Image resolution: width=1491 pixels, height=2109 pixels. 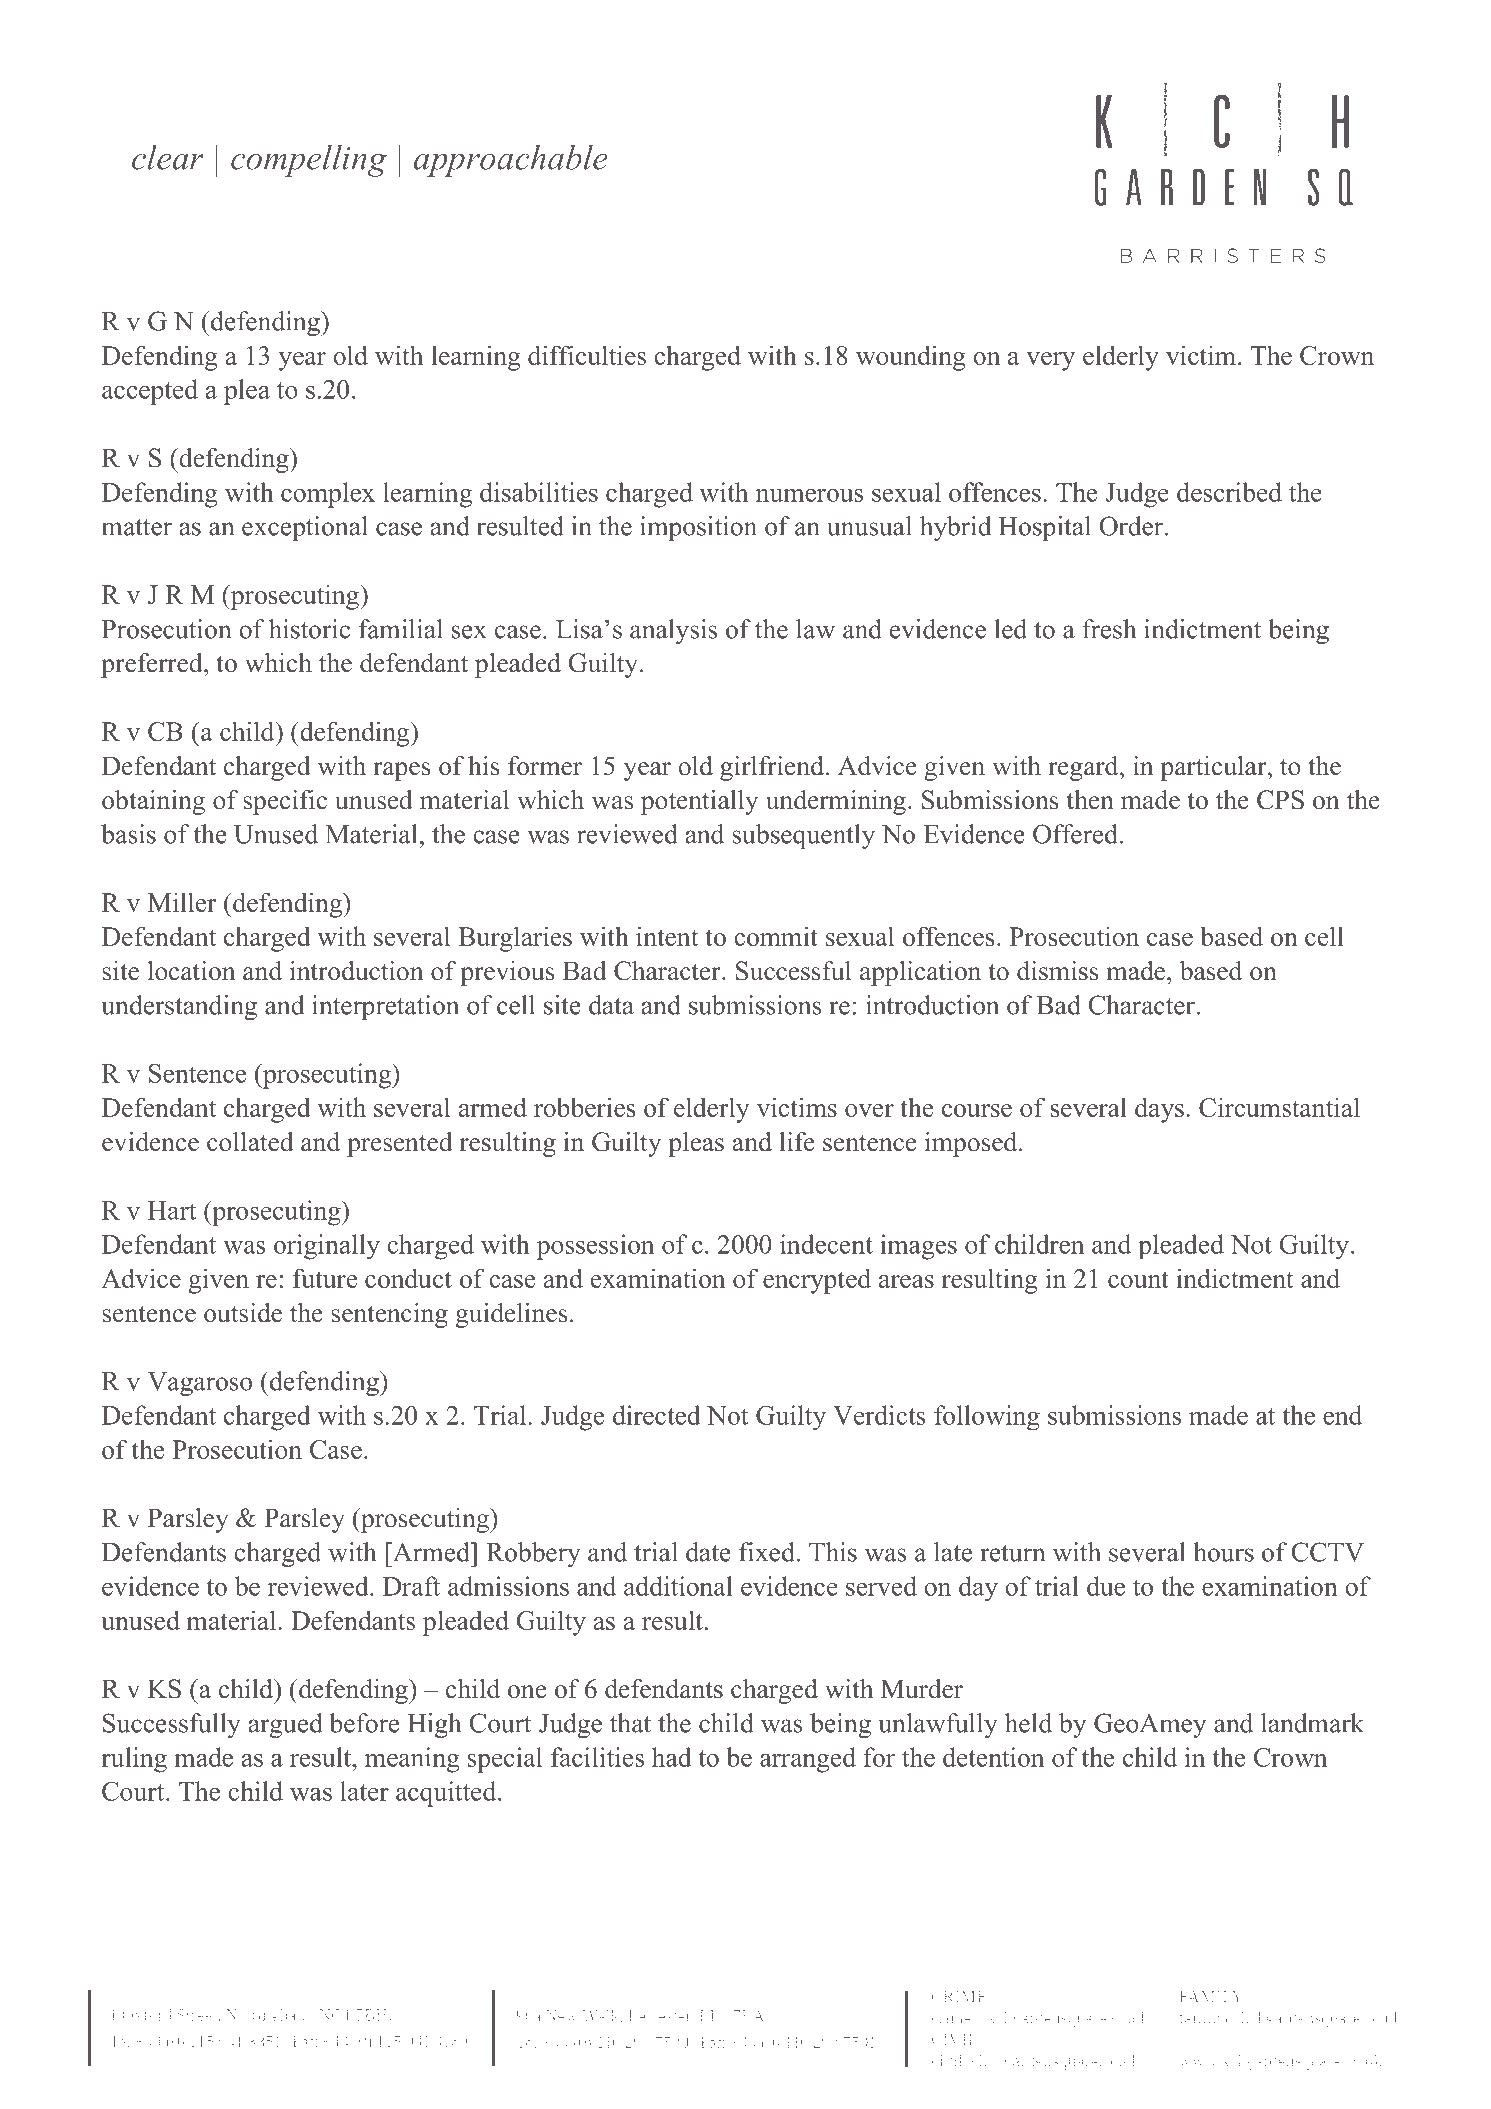 What do you see at coordinates (1312, 1723) in the page?
I see `landmark` at bounding box center [1312, 1723].
